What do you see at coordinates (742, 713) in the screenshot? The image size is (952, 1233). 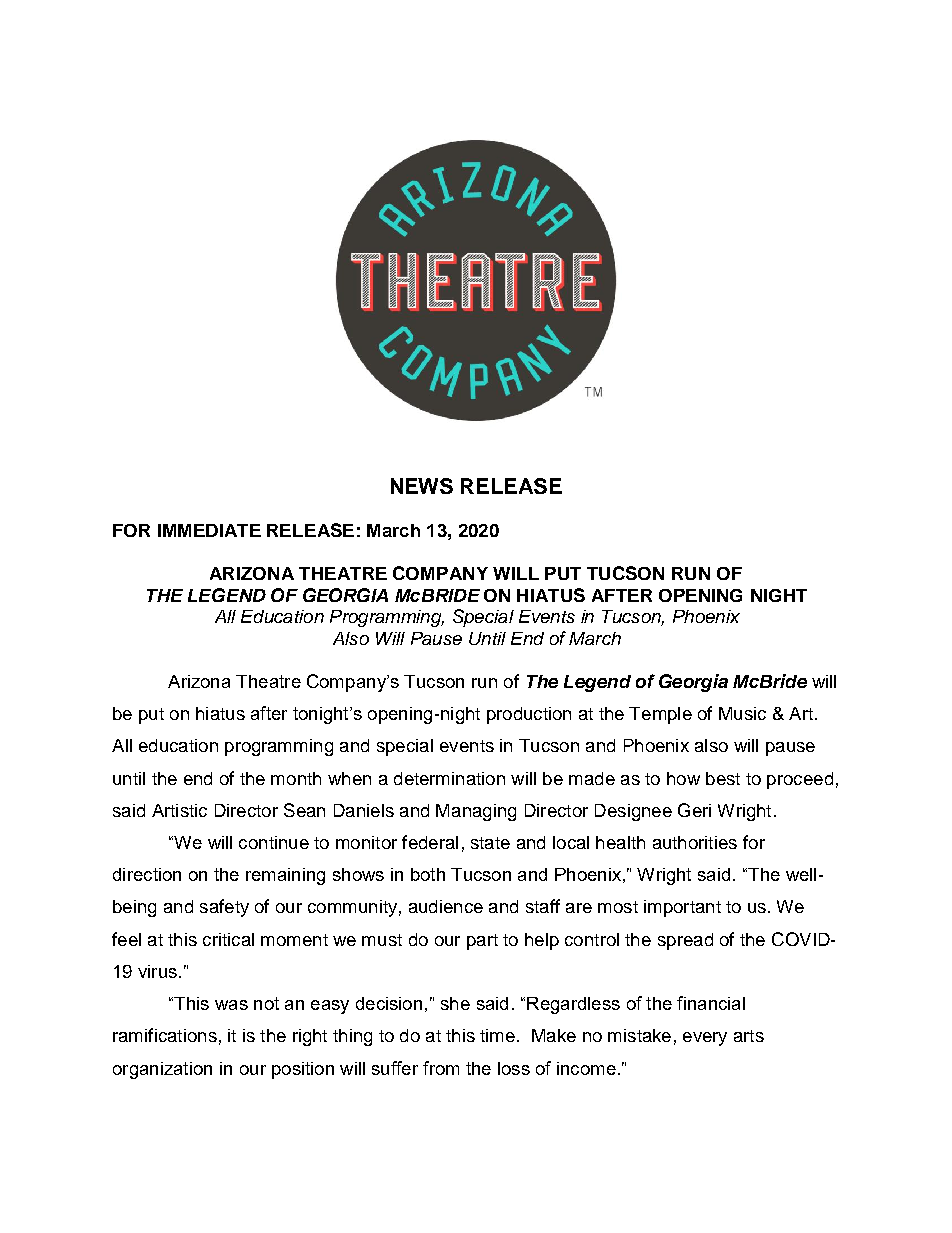 I see `Music` at bounding box center [742, 713].
